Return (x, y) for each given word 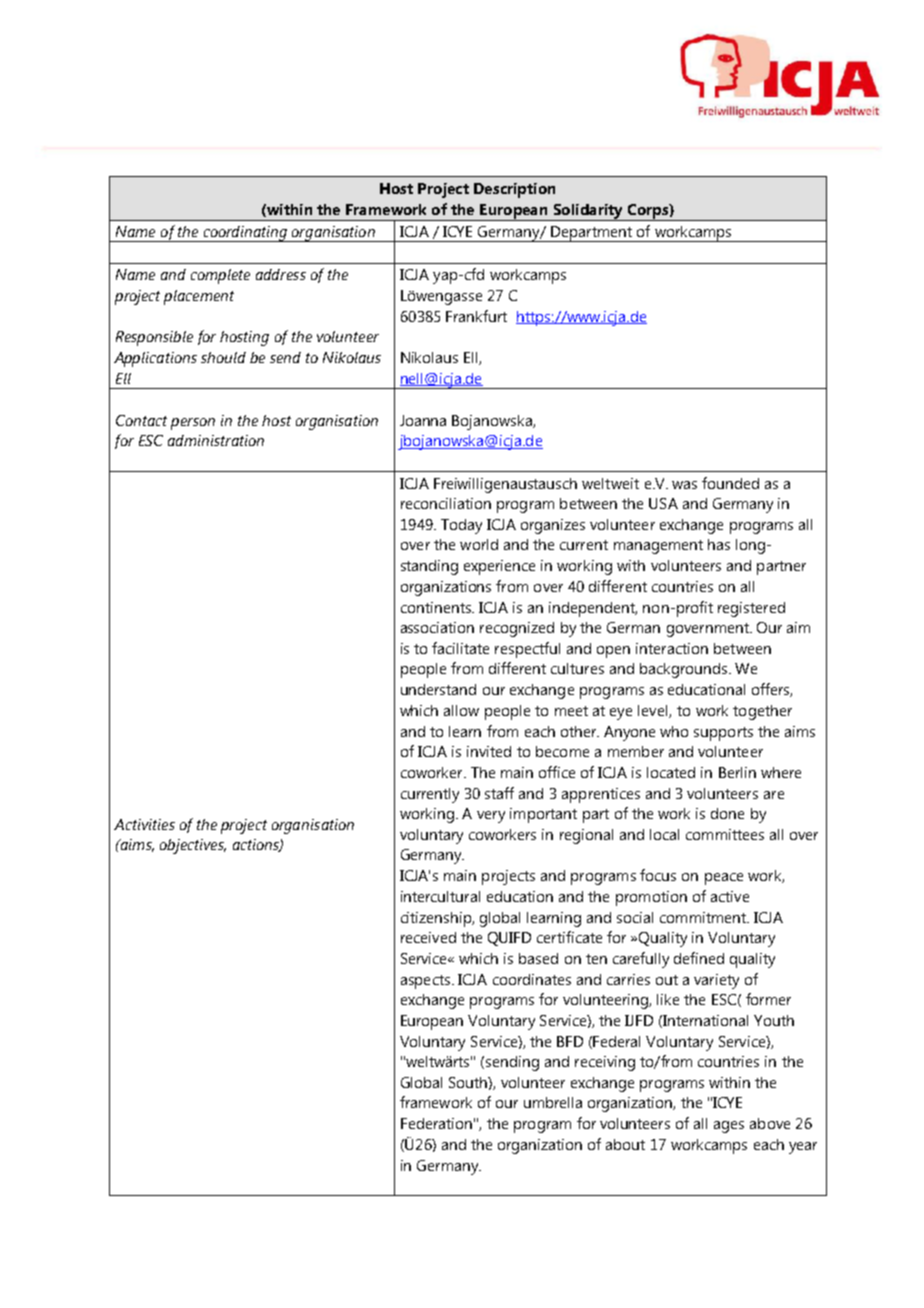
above (770, 1123)
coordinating (245, 234)
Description (514, 190)
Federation (436, 1123)
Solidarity (588, 212)
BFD (570, 1041)
